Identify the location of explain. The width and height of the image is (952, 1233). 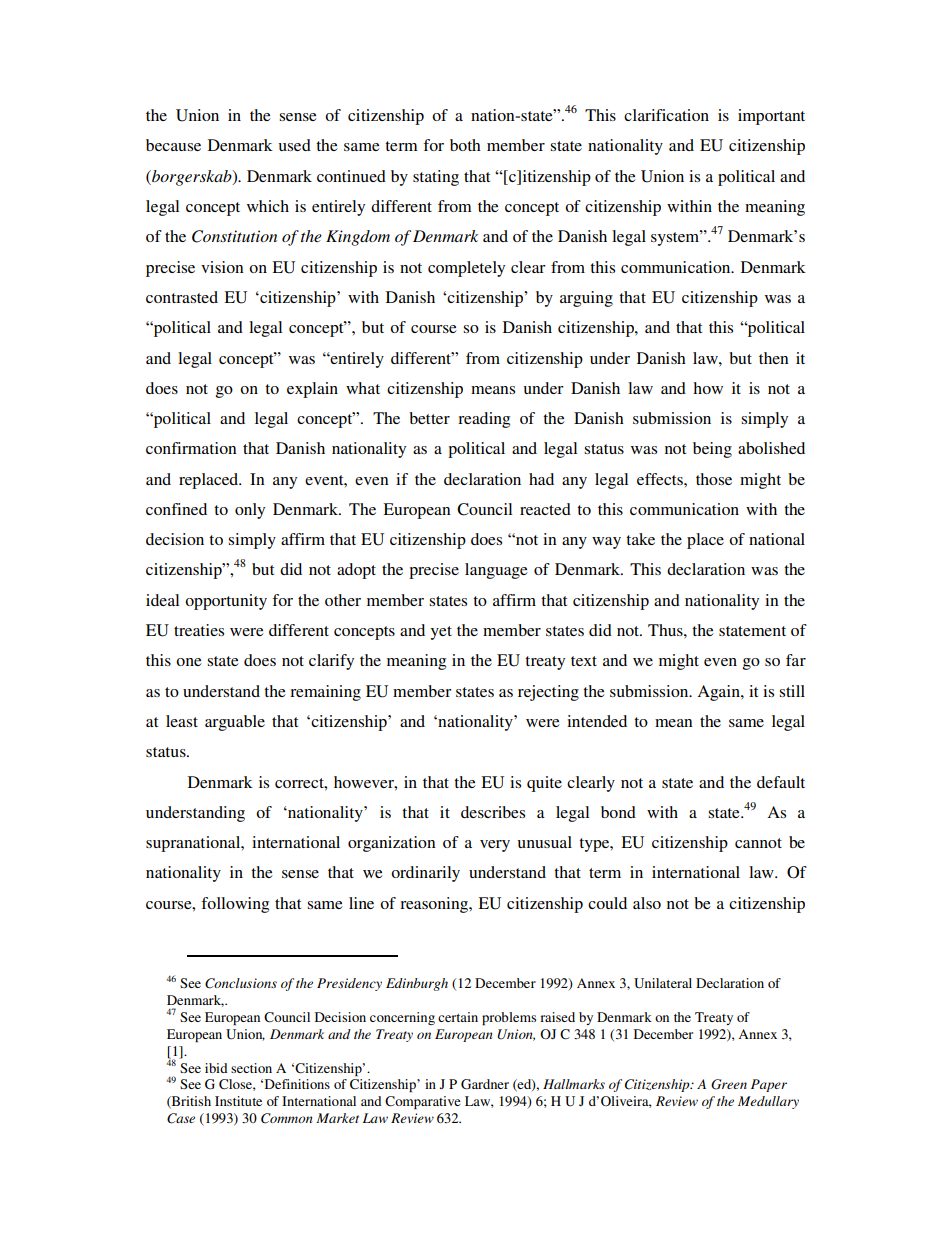
(312, 390).
